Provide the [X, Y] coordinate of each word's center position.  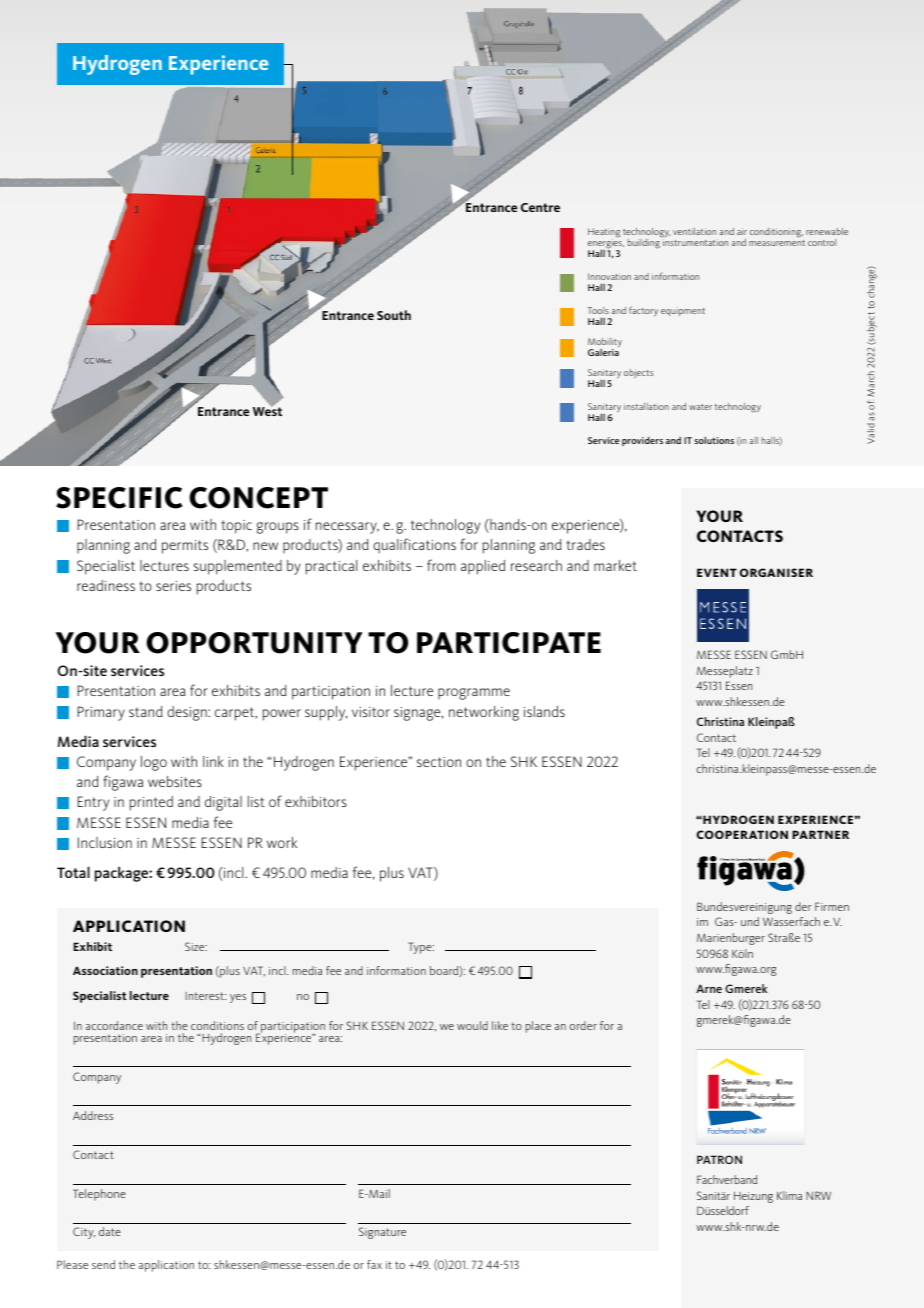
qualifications [414, 546]
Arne [709, 988]
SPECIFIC [119, 498]
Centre [540, 207]
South [394, 315]
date [110, 1231]
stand [146, 711]
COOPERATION [742, 834]
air [742, 231]
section [439, 762]
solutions [714, 440]
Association [105, 970]
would [472, 1025]
